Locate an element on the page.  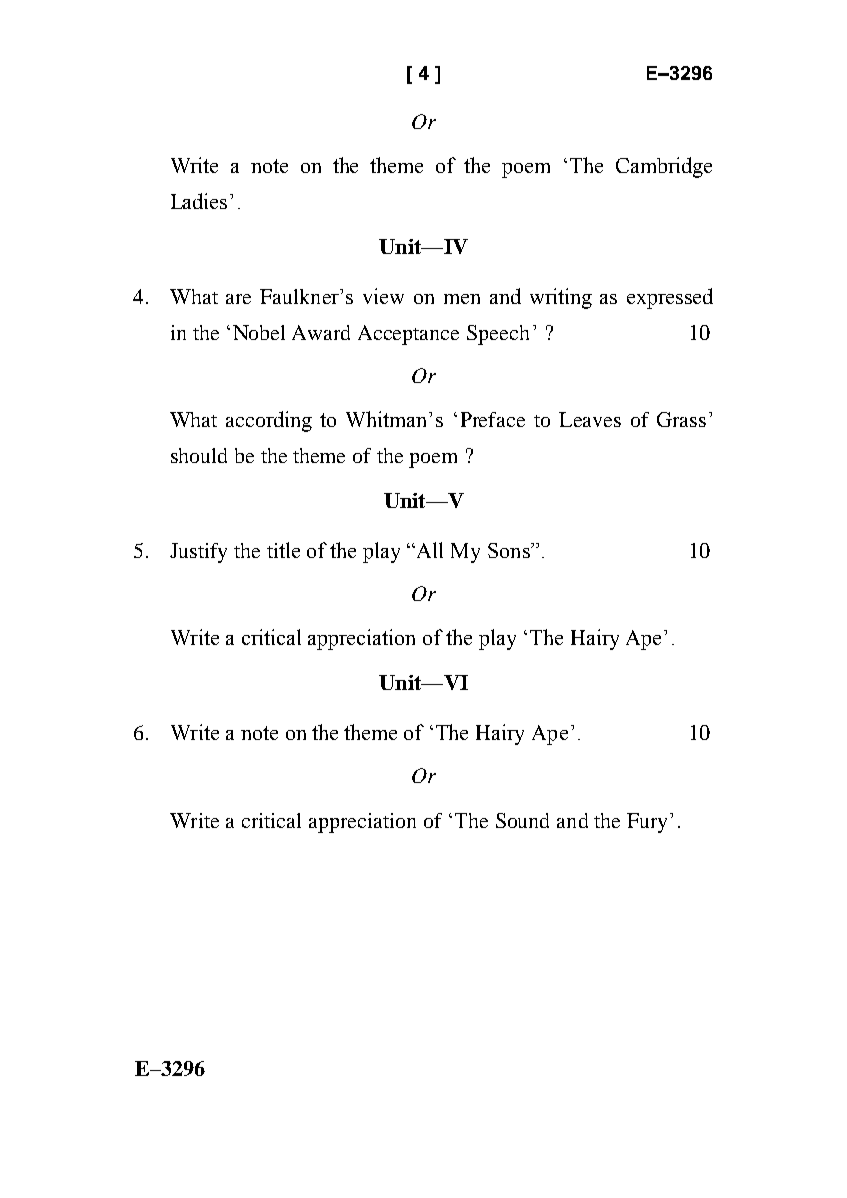
Ladies is located at coordinates (199, 201).
